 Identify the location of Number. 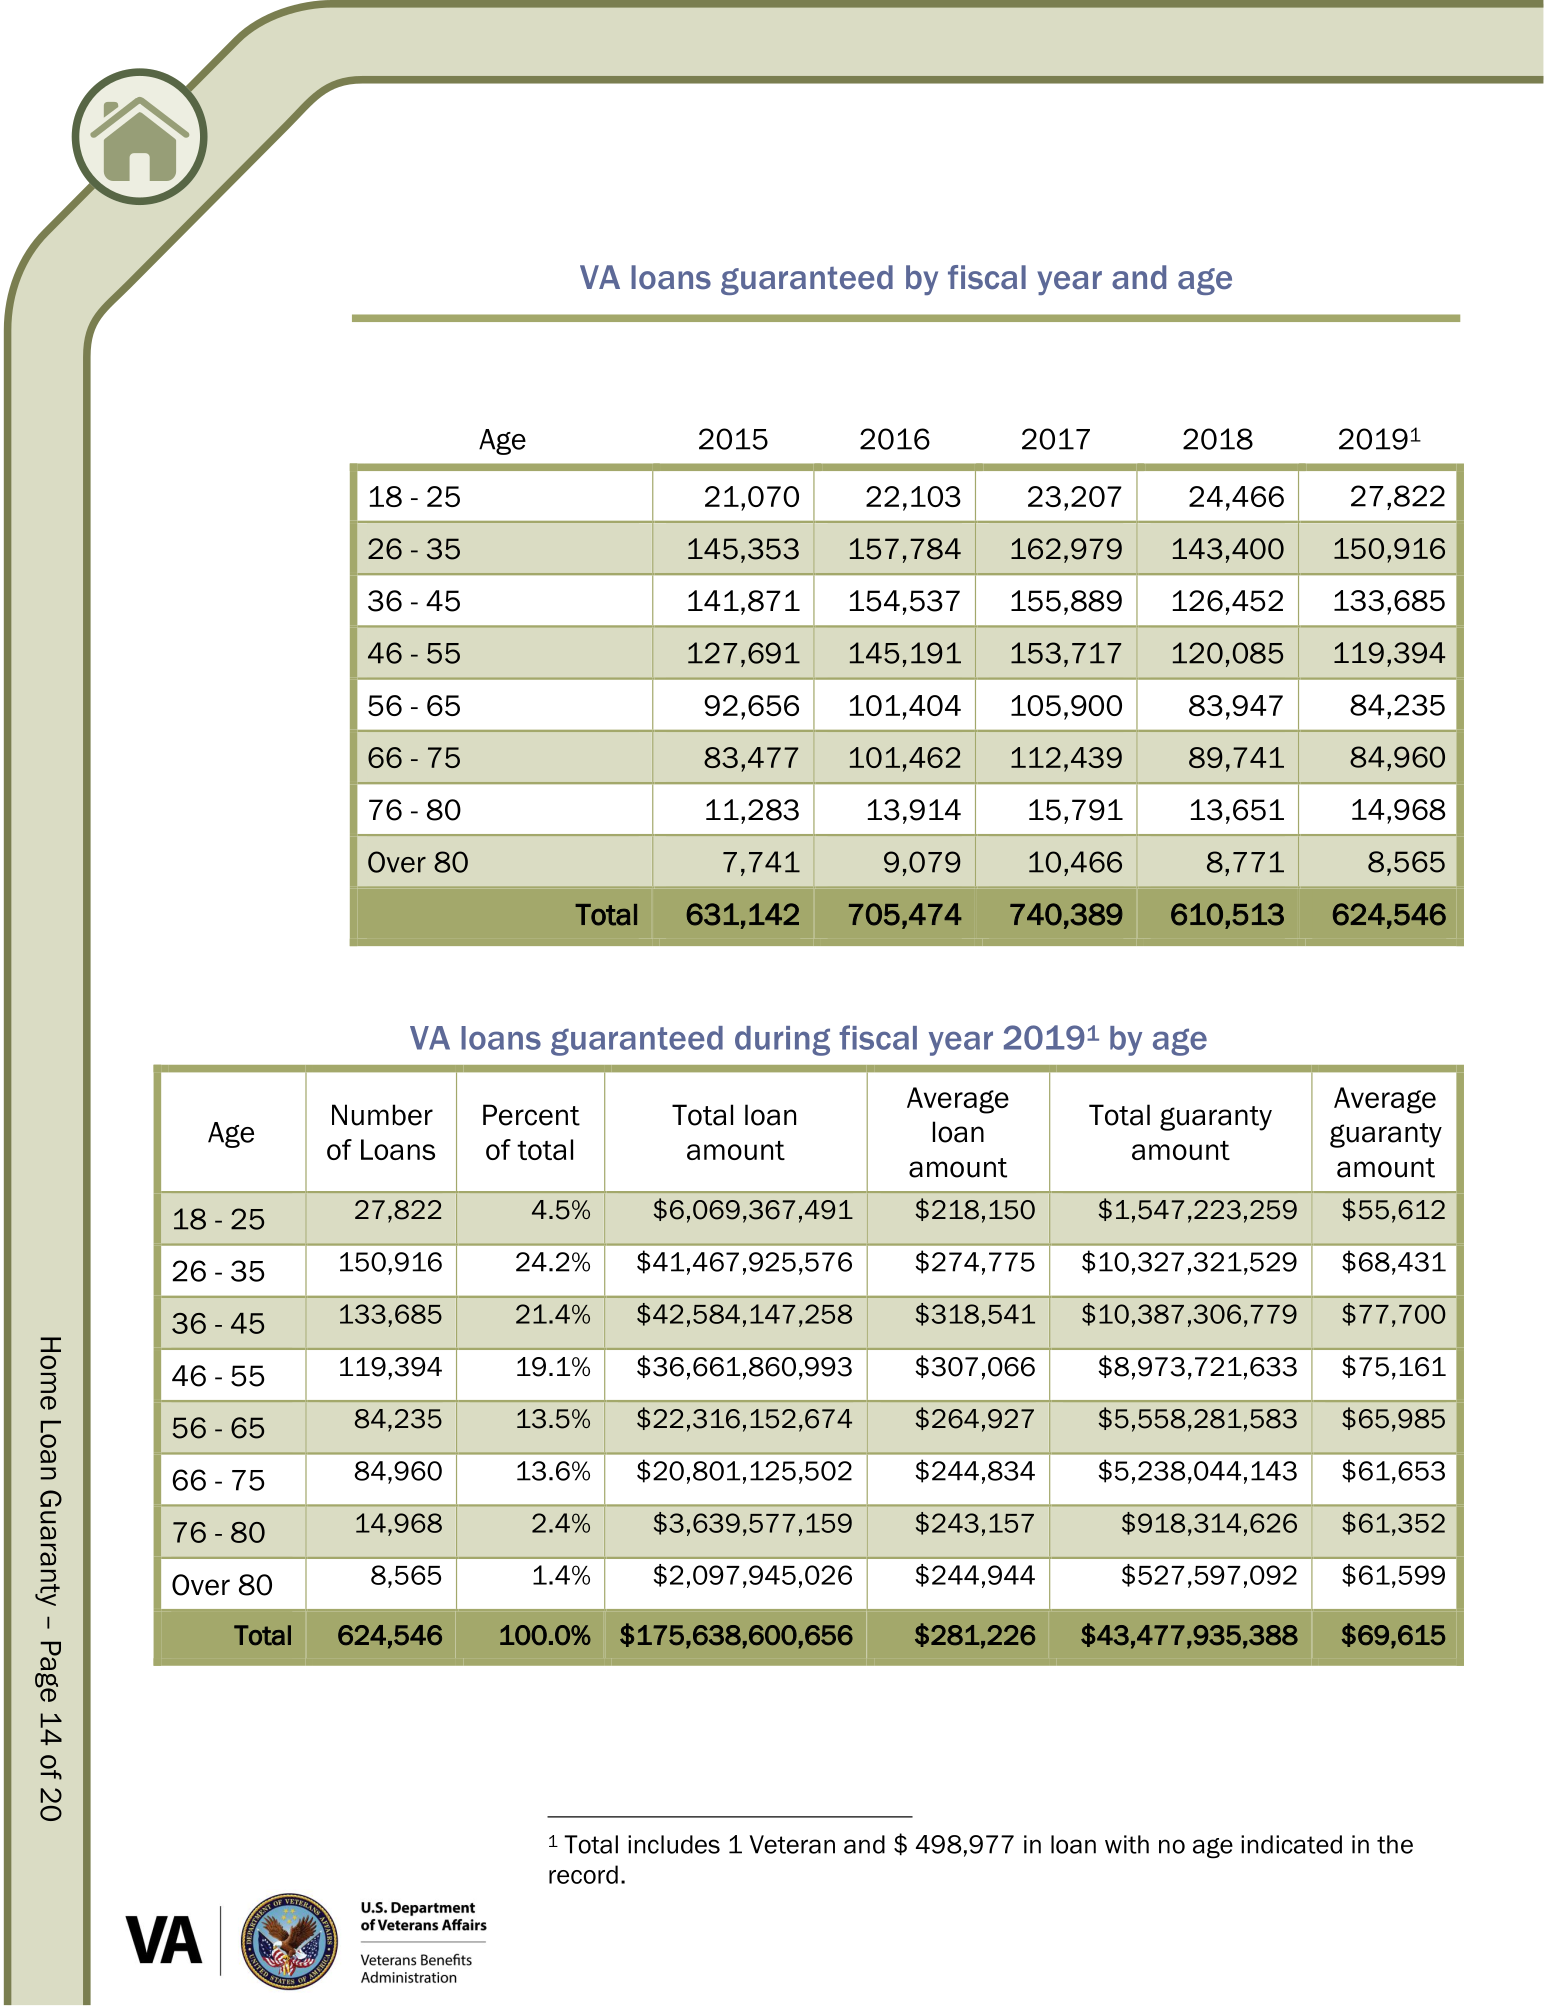
(382, 1115).
